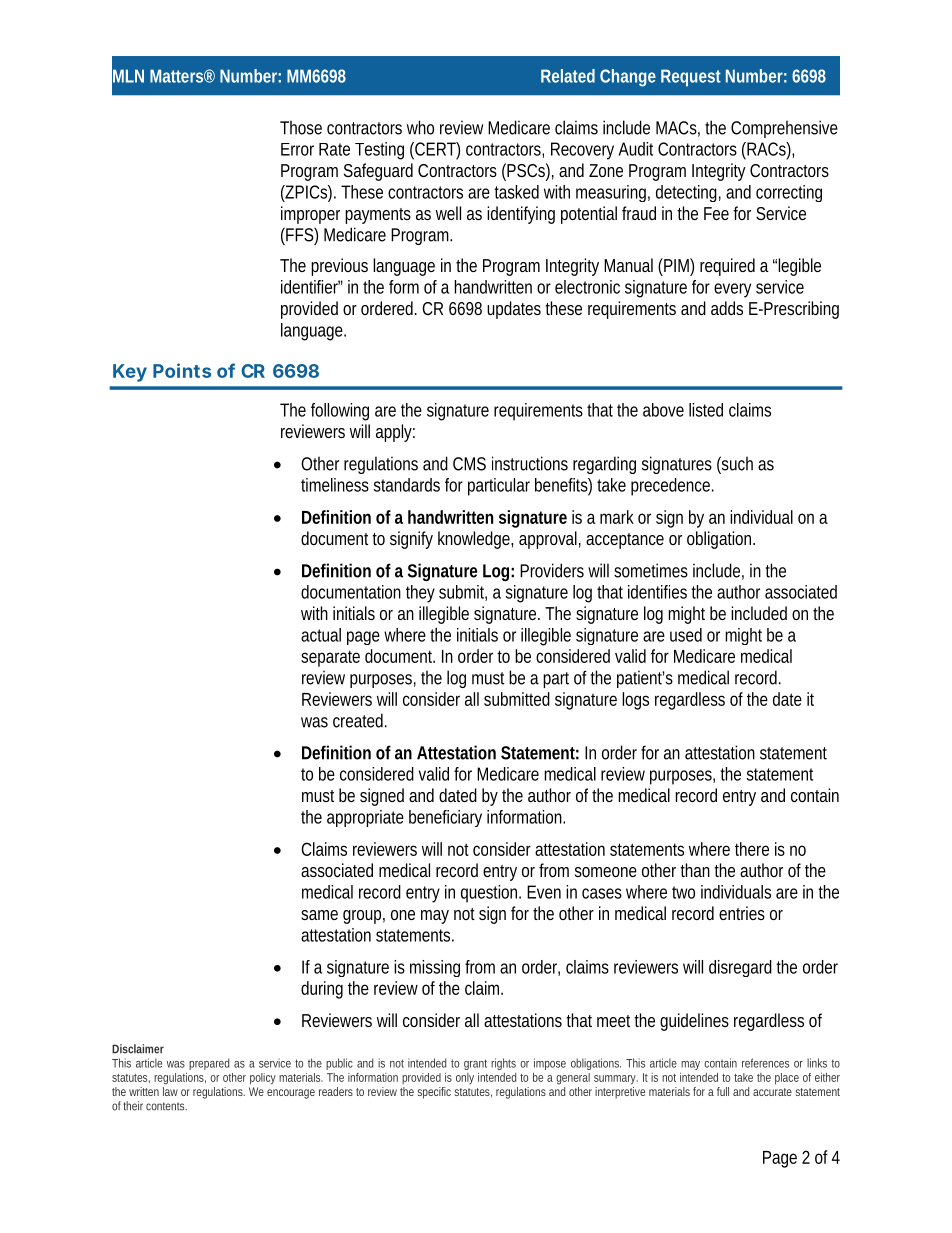 The width and height of the page is (952, 1233). I want to click on Comprehensive, so click(784, 129).
